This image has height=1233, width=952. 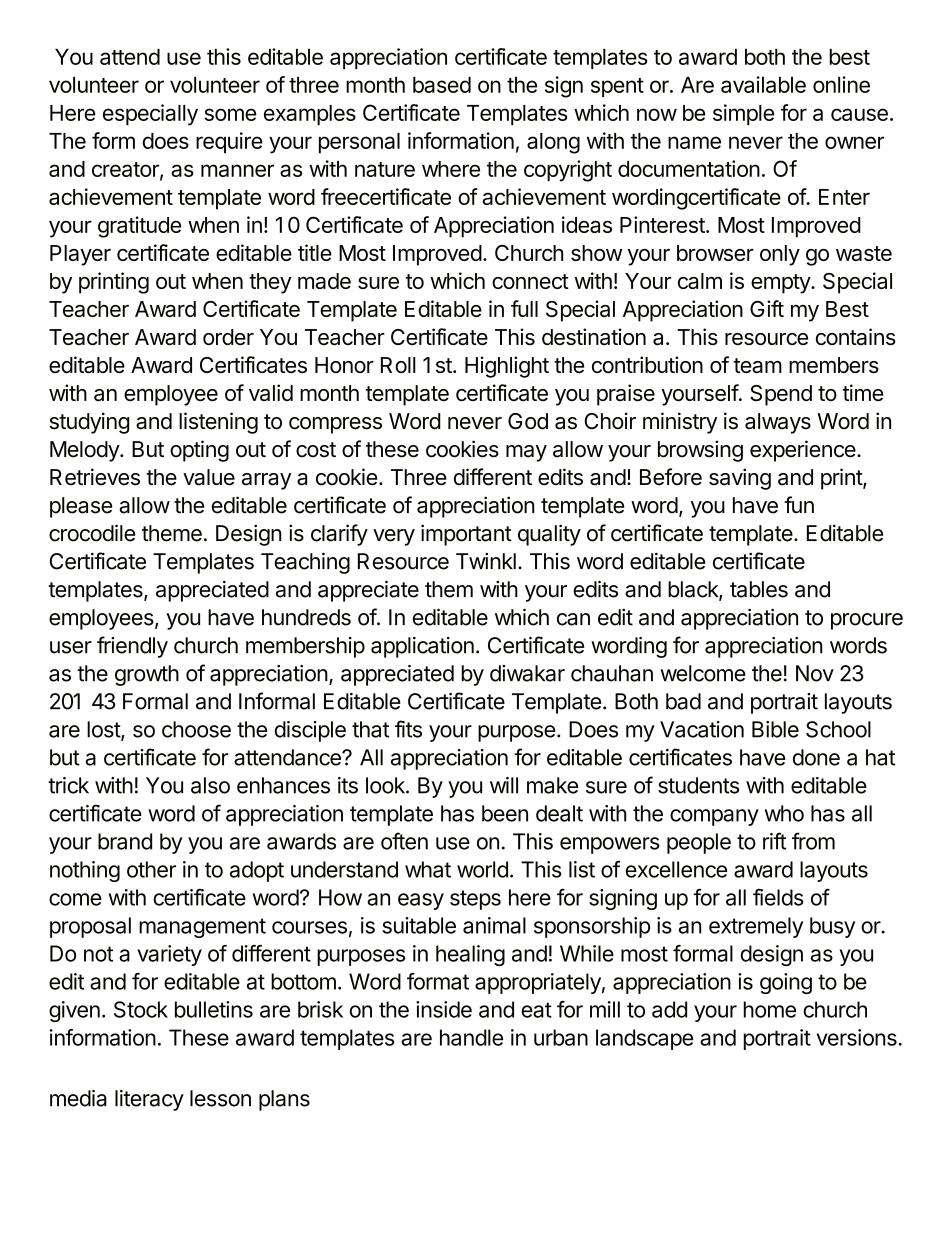 I want to click on been, so click(x=505, y=813).
